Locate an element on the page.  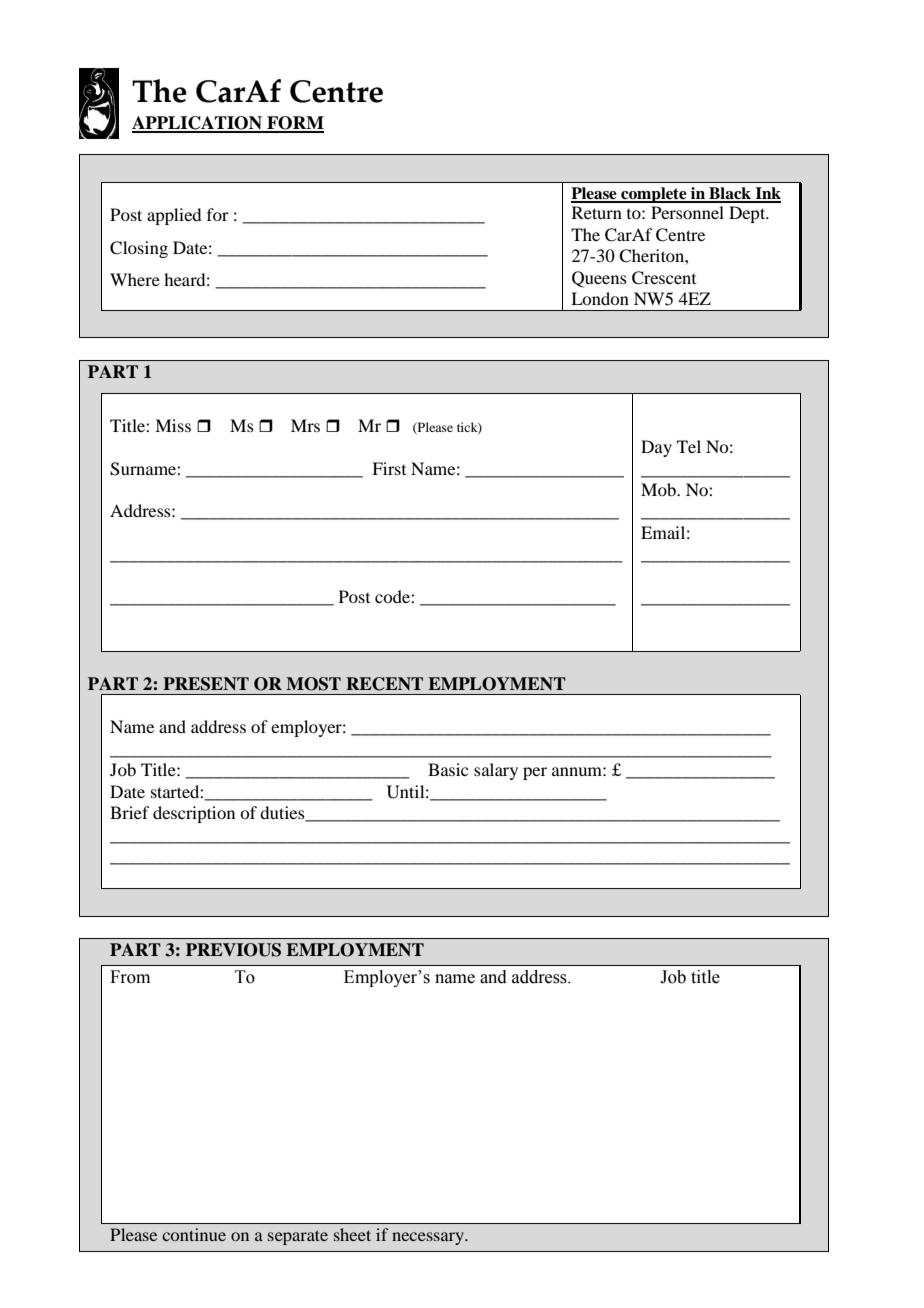
FORM is located at coordinates (294, 124).
